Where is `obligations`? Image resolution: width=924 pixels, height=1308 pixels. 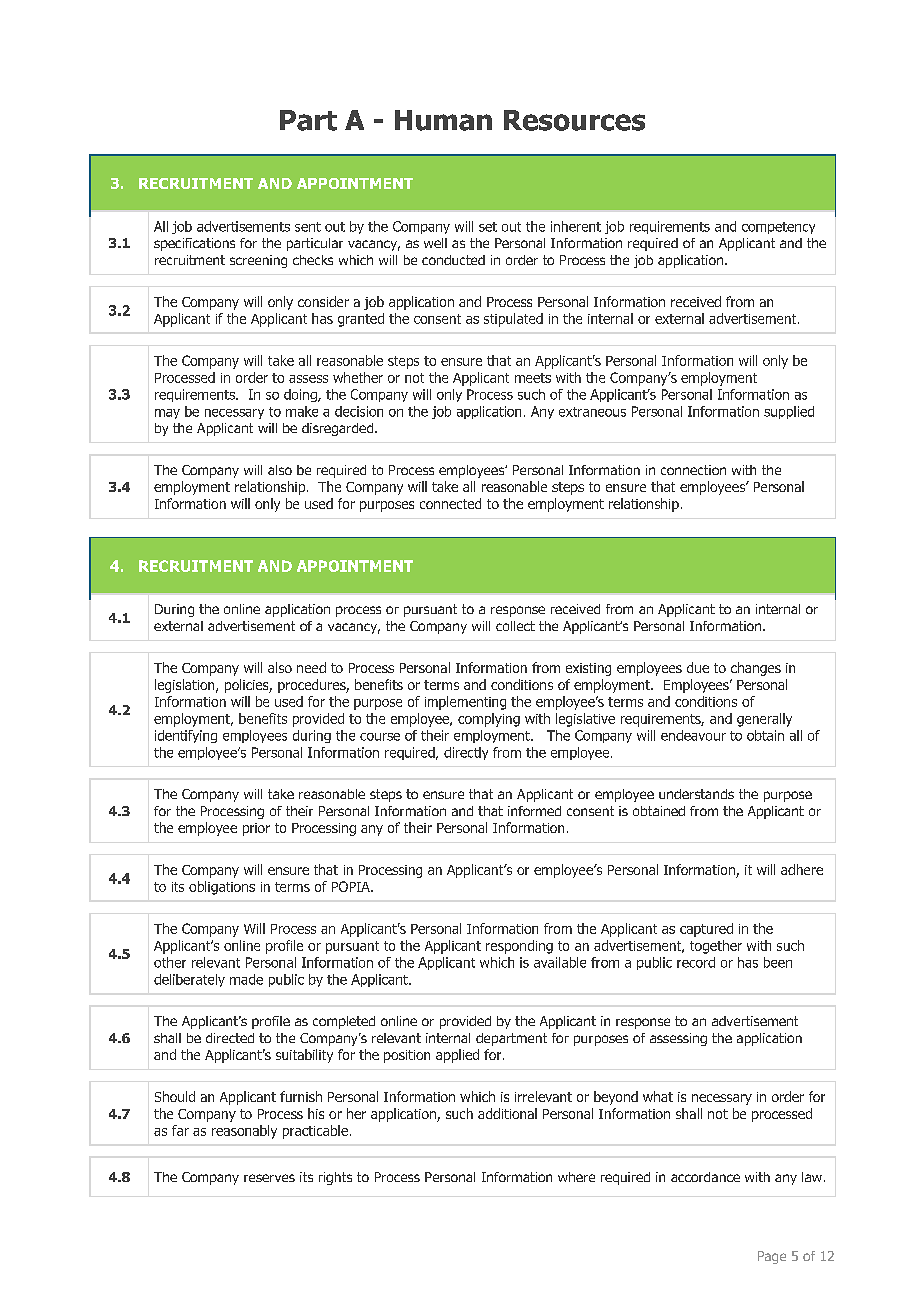 obligations is located at coordinates (222, 888).
